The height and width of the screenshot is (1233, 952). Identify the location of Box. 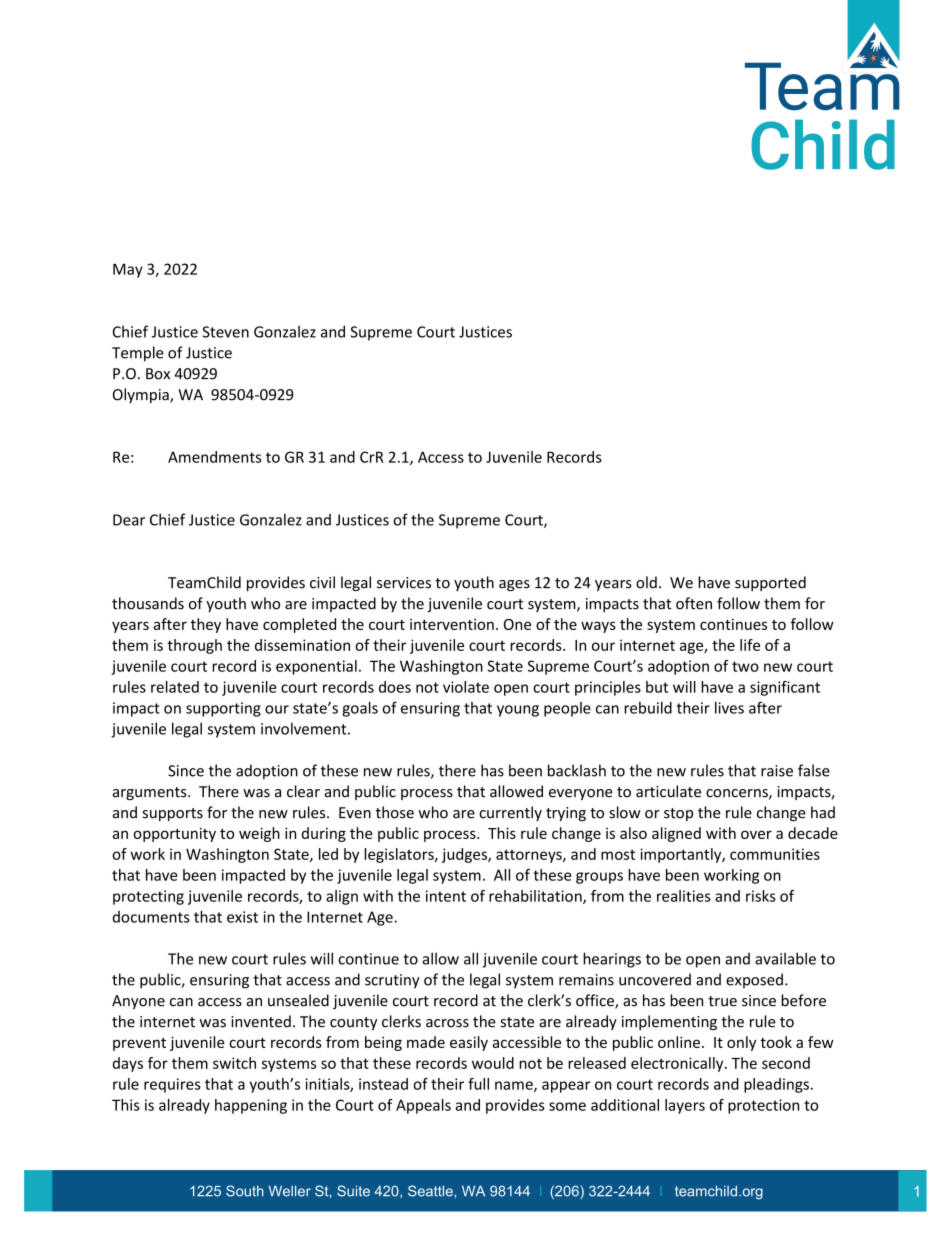
(158, 374).
